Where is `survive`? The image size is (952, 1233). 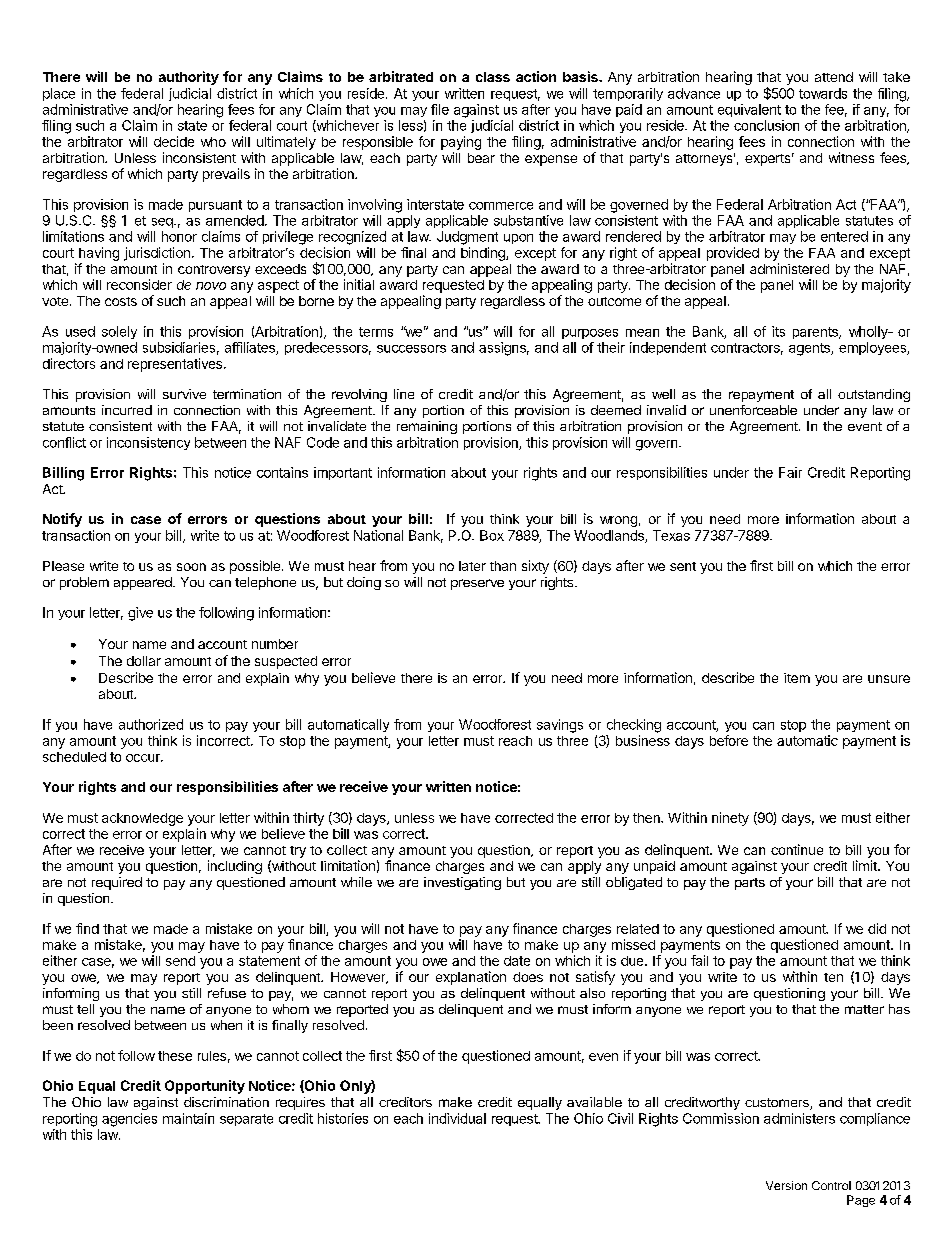
survive is located at coordinates (184, 394).
